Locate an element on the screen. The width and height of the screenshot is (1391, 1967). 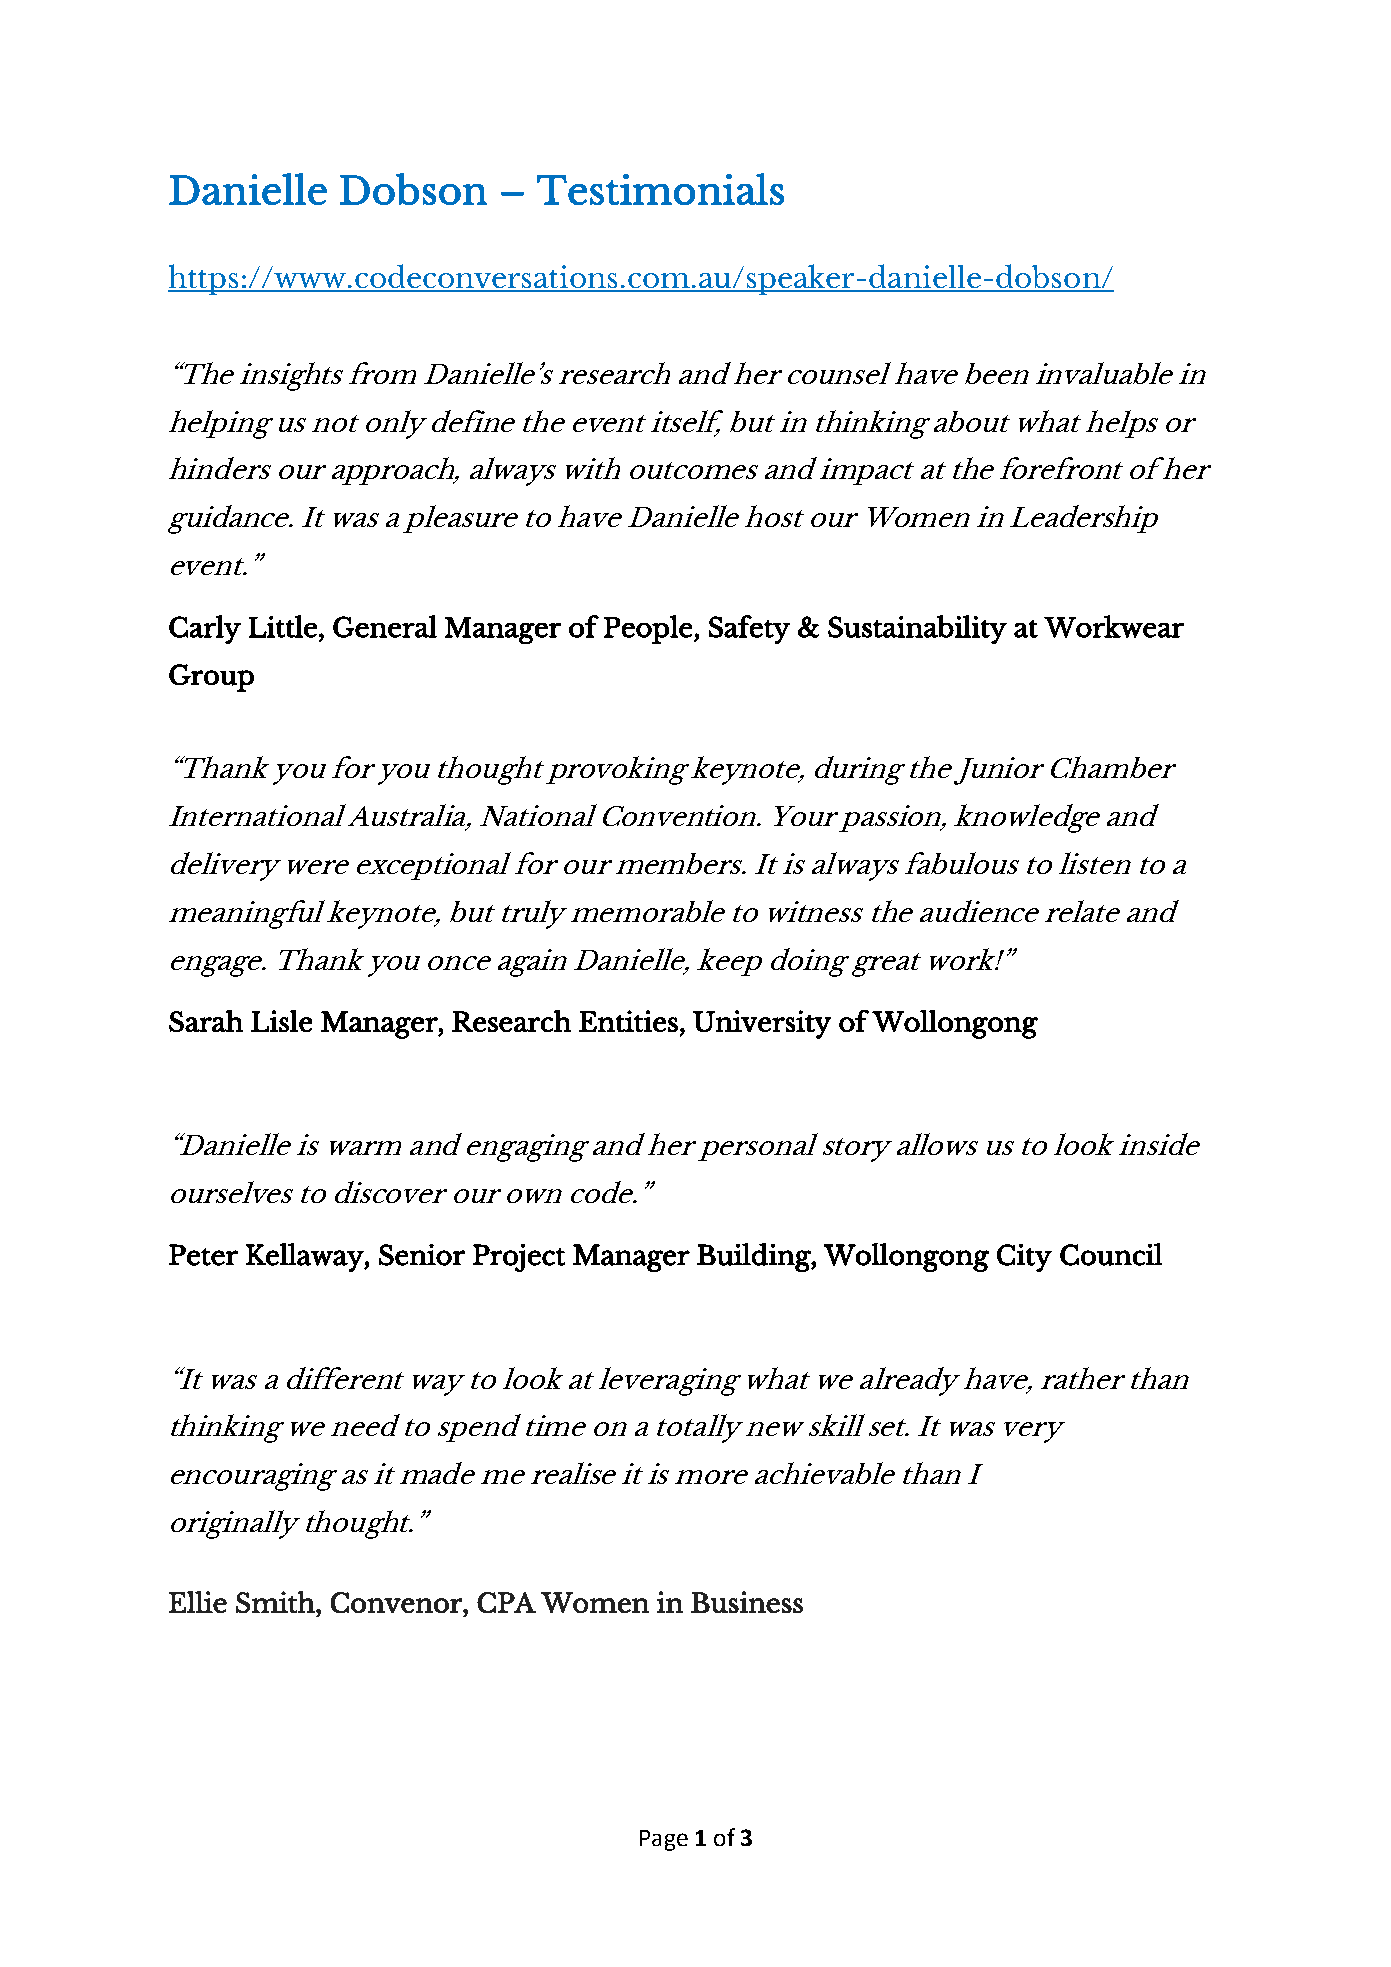
Little is located at coordinates (283, 626).
